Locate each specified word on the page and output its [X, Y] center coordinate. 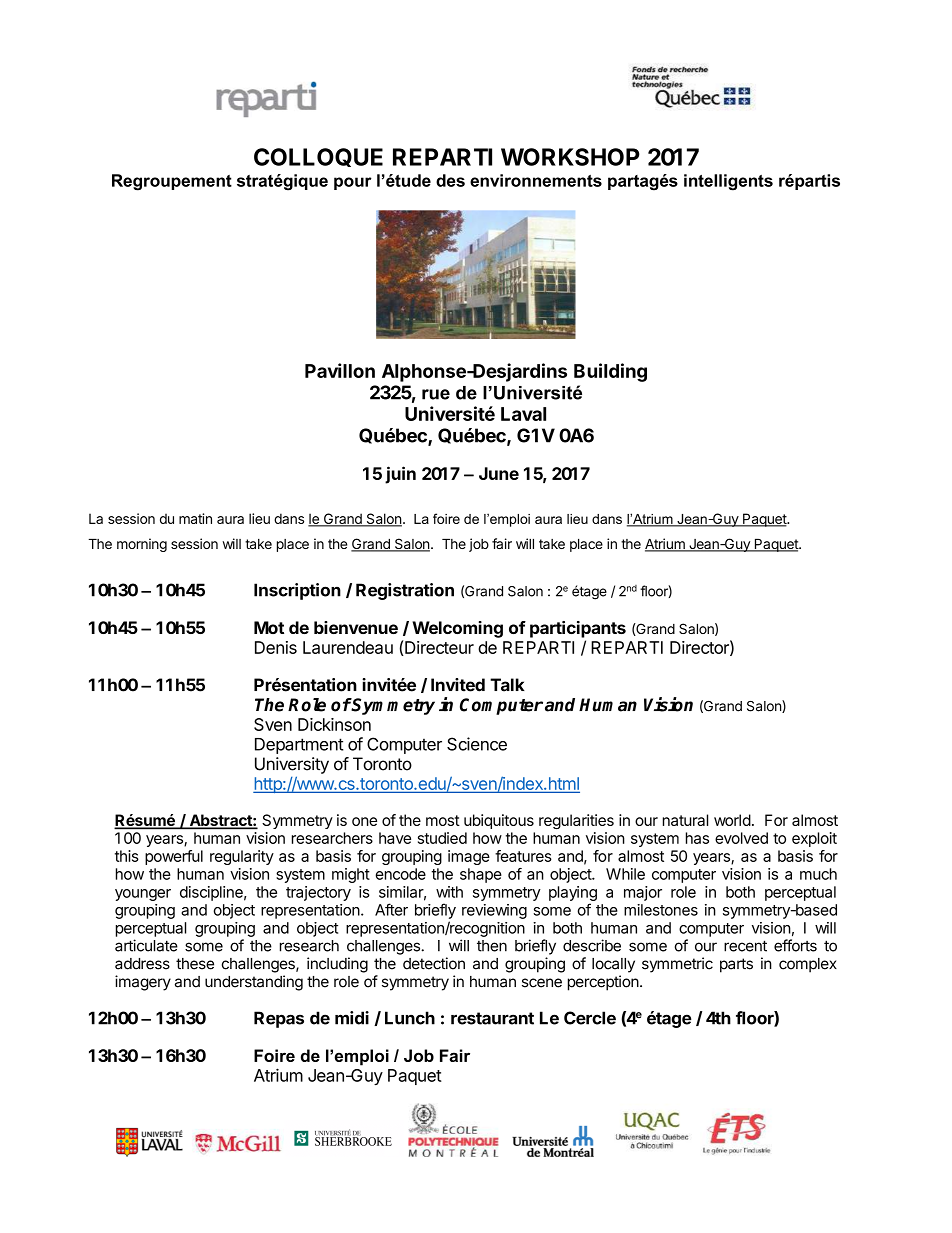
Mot [269, 627]
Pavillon [340, 370]
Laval [523, 414]
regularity [242, 857]
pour [353, 183]
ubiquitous [499, 821]
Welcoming [457, 629]
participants [578, 629]
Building [610, 372]
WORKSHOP [570, 157]
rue [436, 394]
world [732, 820]
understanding [254, 983]
